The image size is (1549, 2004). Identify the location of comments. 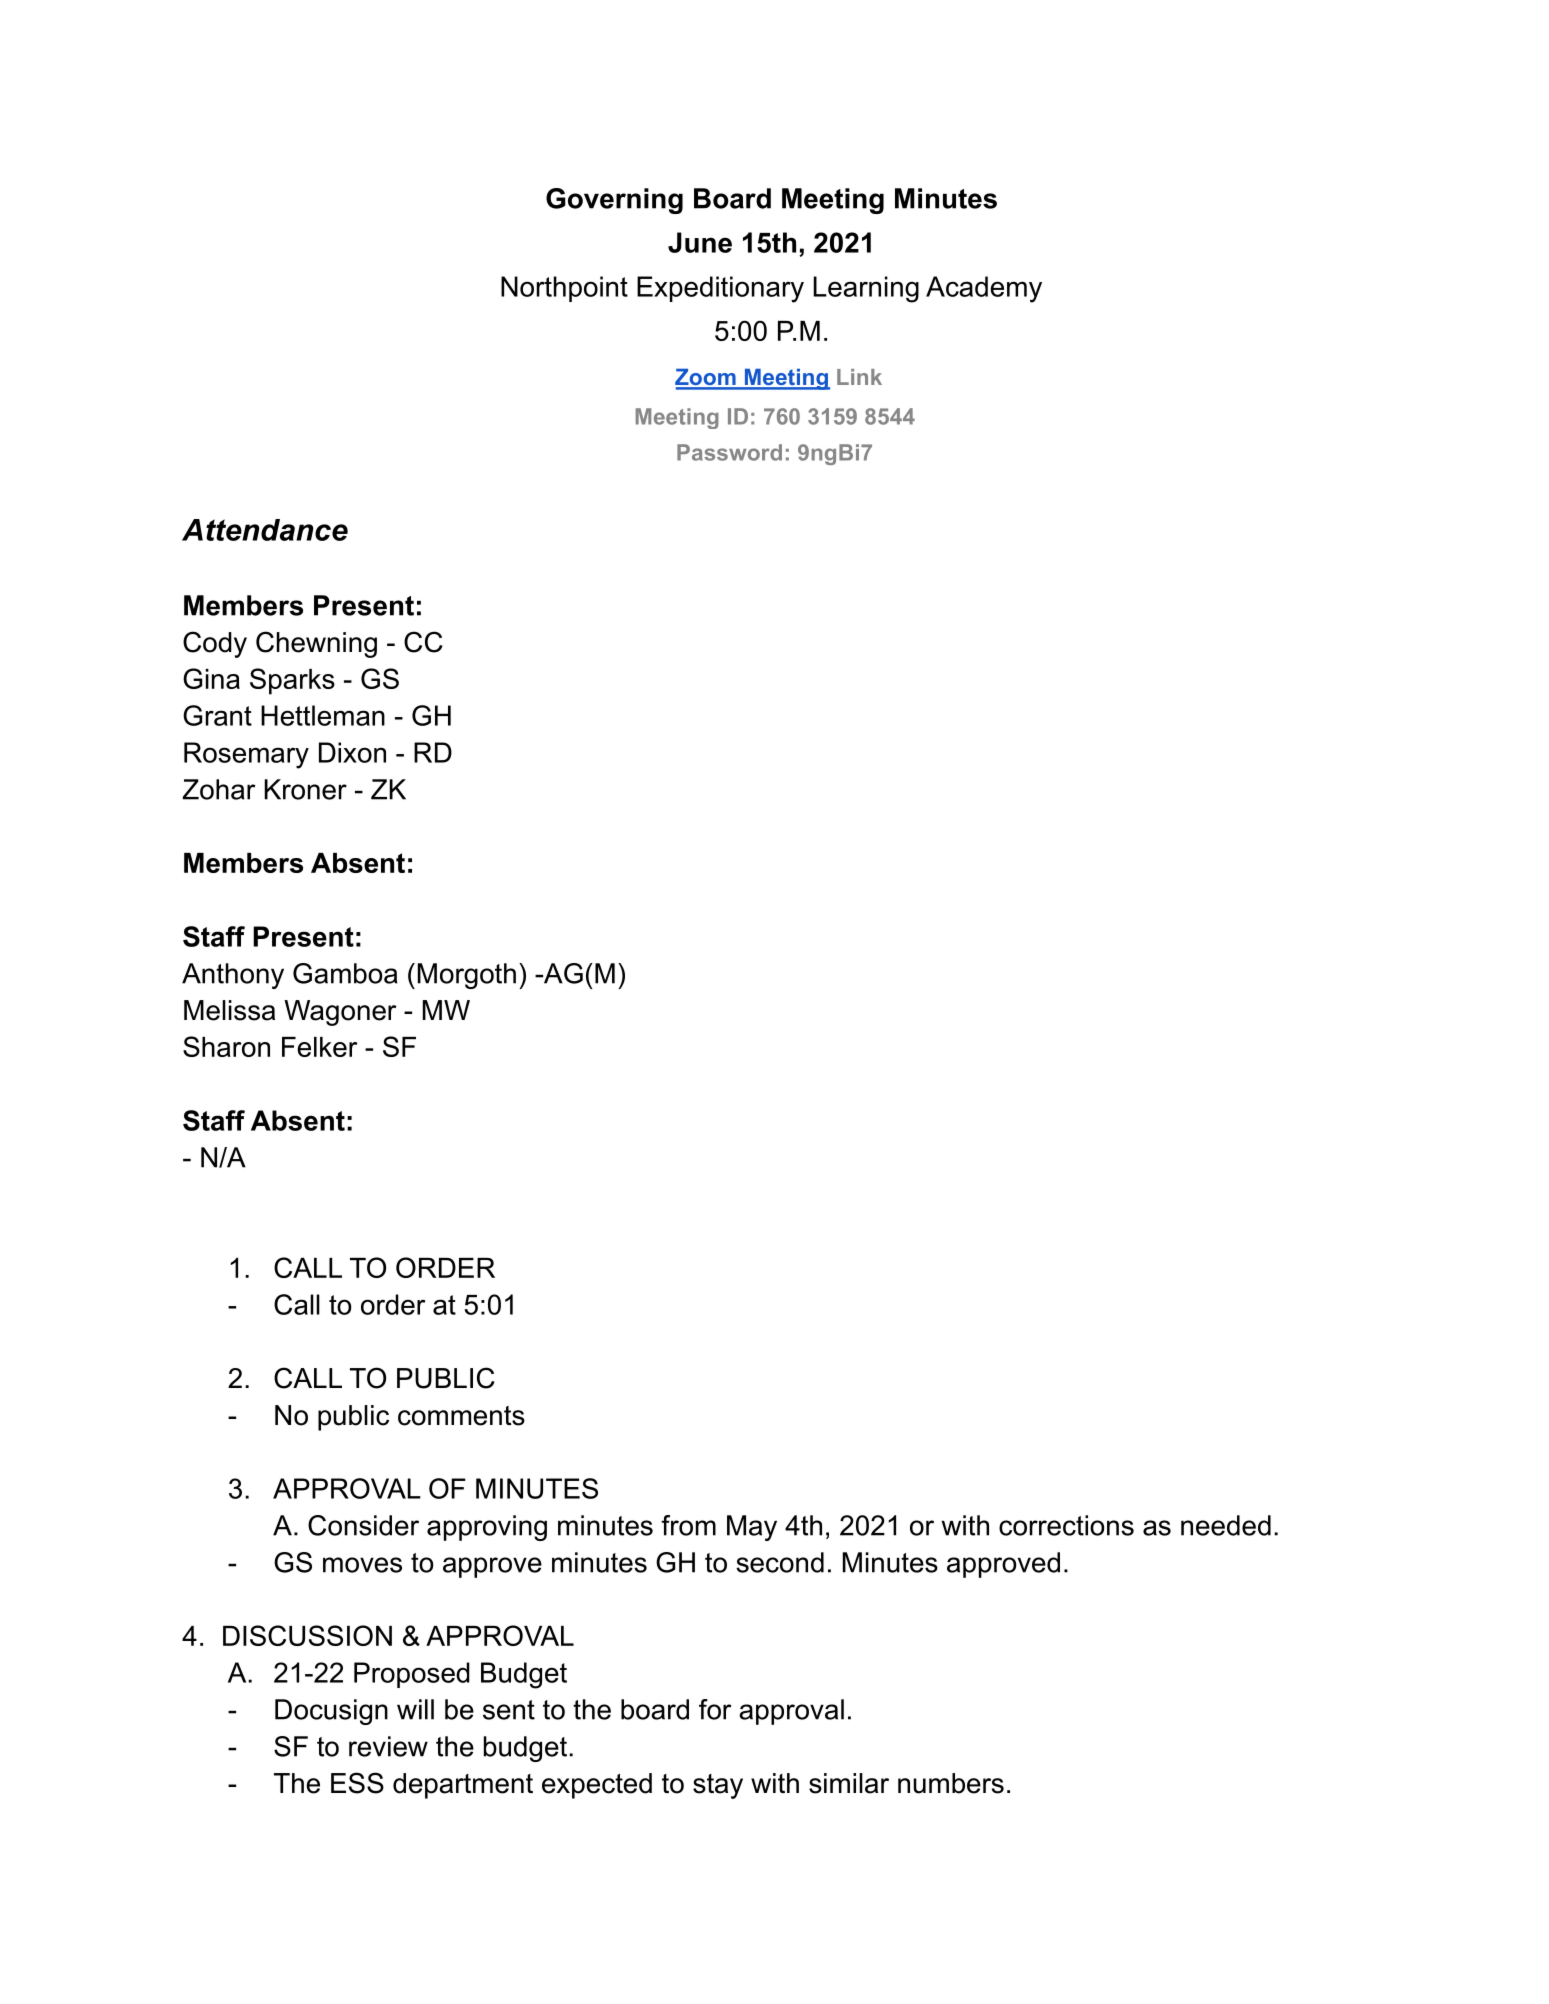
(461, 1416).
